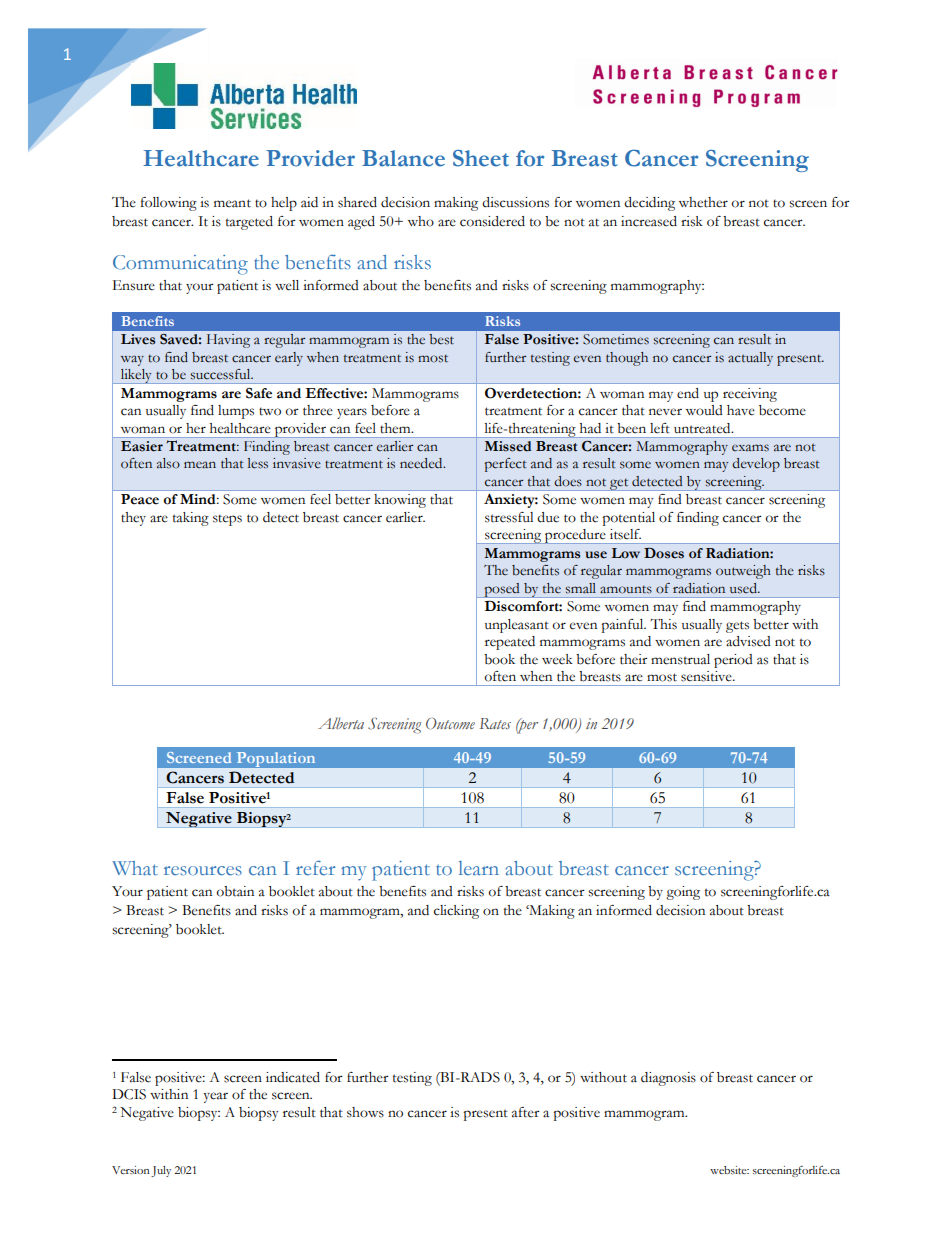 The width and height of the screenshot is (952, 1233). What do you see at coordinates (168, 204) in the screenshot?
I see `following` at bounding box center [168, 204].
